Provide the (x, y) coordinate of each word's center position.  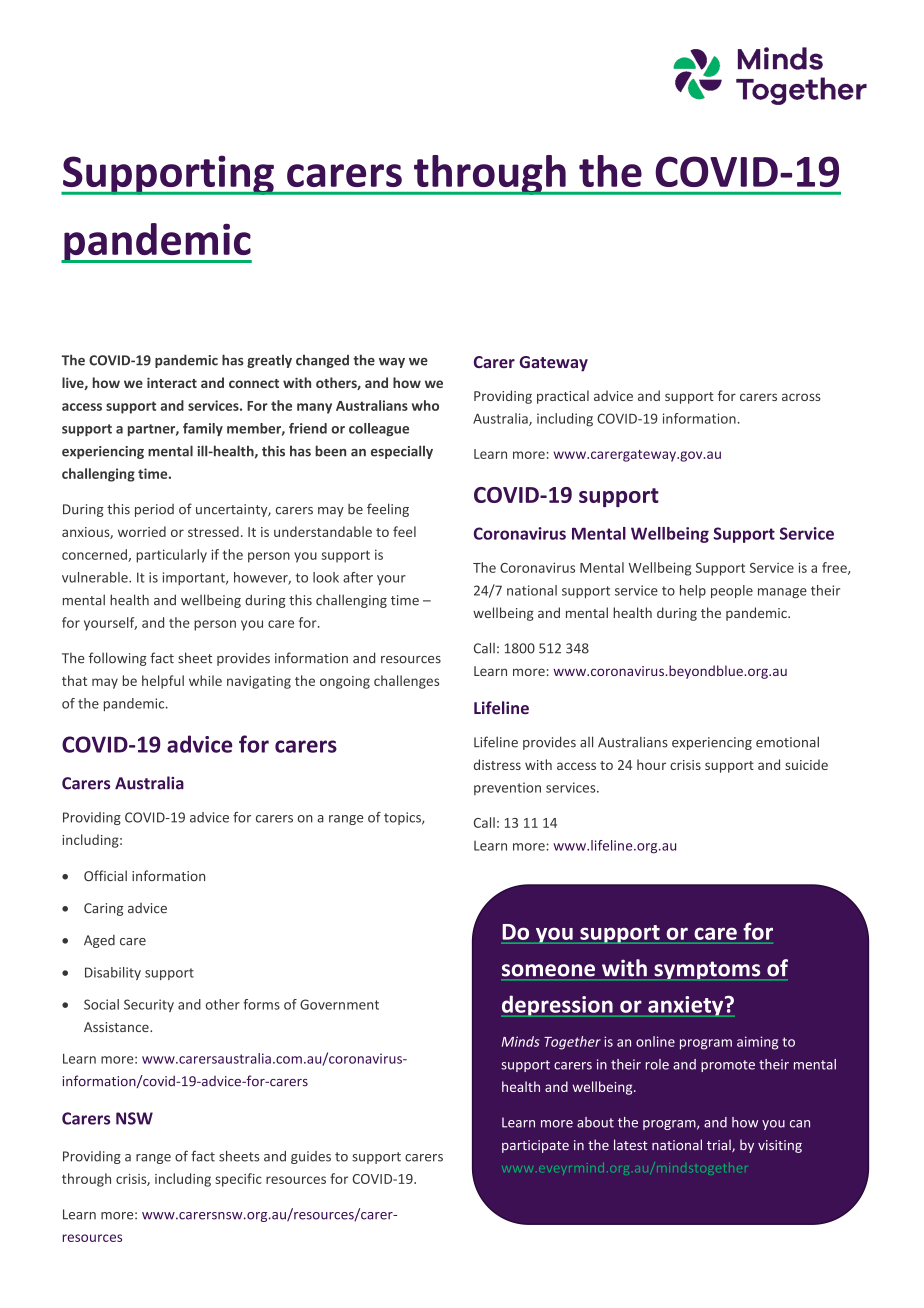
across (801, 397)
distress (497, 764)
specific (238, 1180)
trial (720, 1145)
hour (651, 764)
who (425, 405)
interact (172, 382)
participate (535, 1146)
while (205, 680)
